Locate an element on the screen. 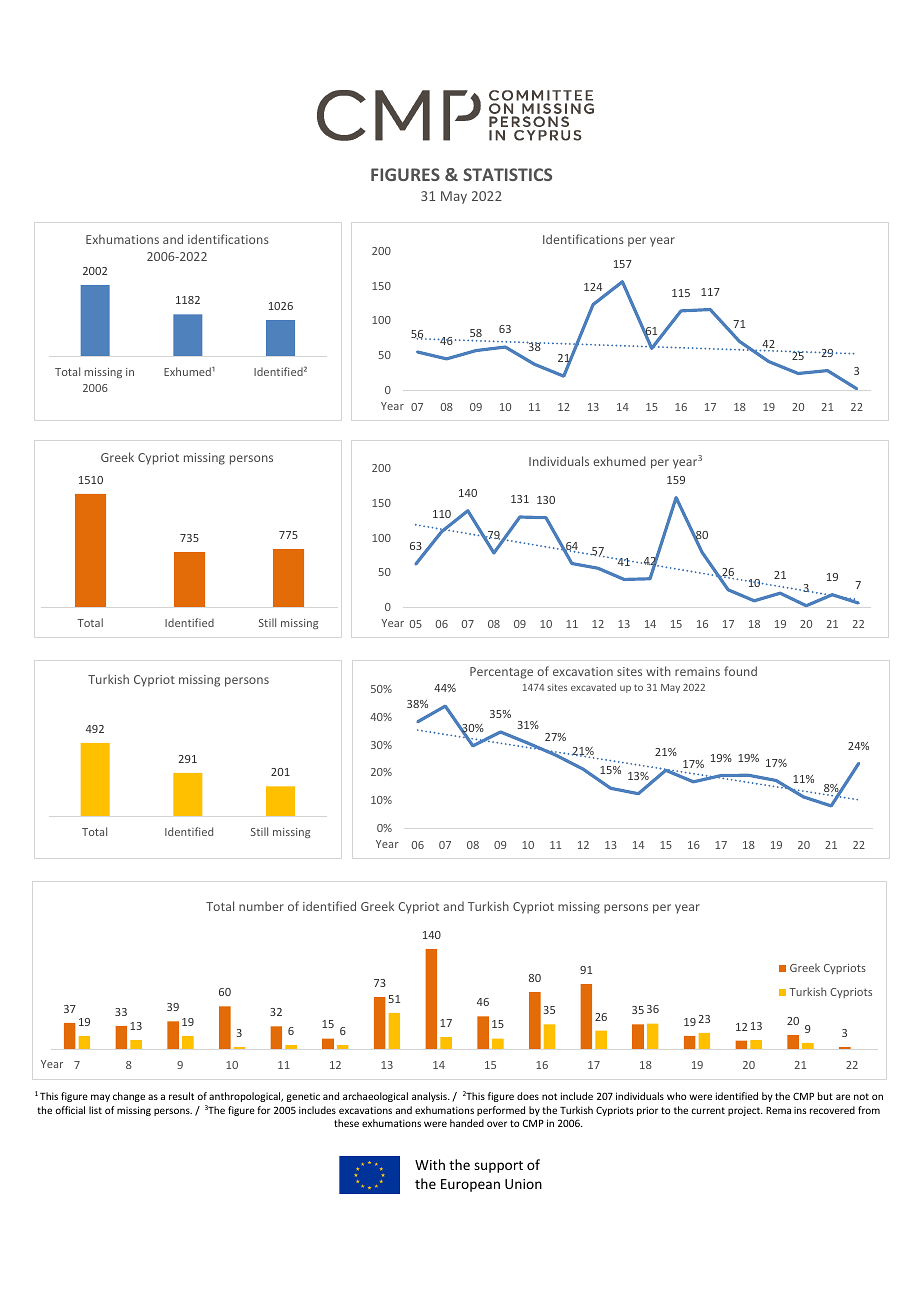  analysis is located at coordinates (430, 1097).
